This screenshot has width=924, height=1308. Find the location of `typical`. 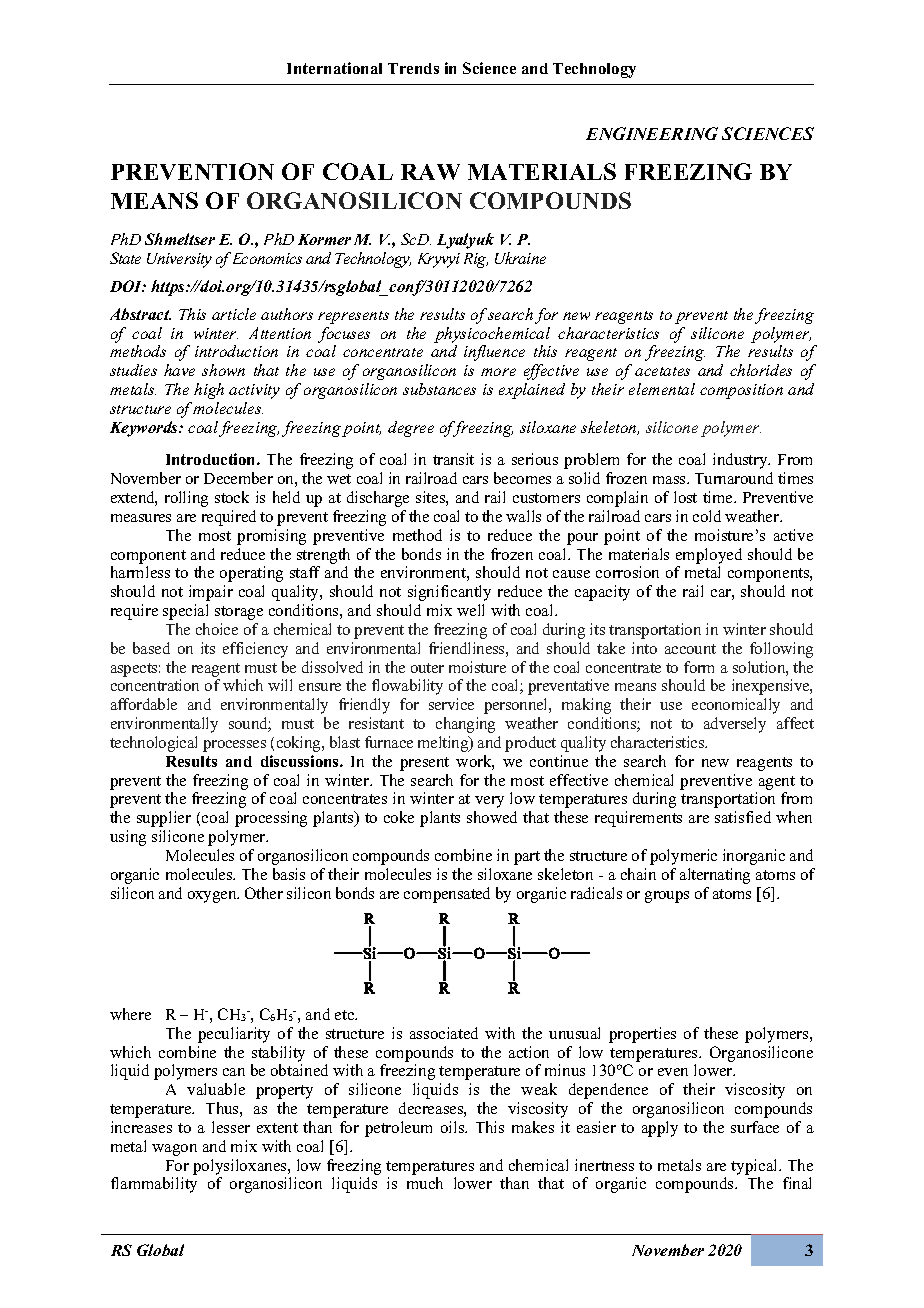

typical is located at coordinates (755, 1167).
